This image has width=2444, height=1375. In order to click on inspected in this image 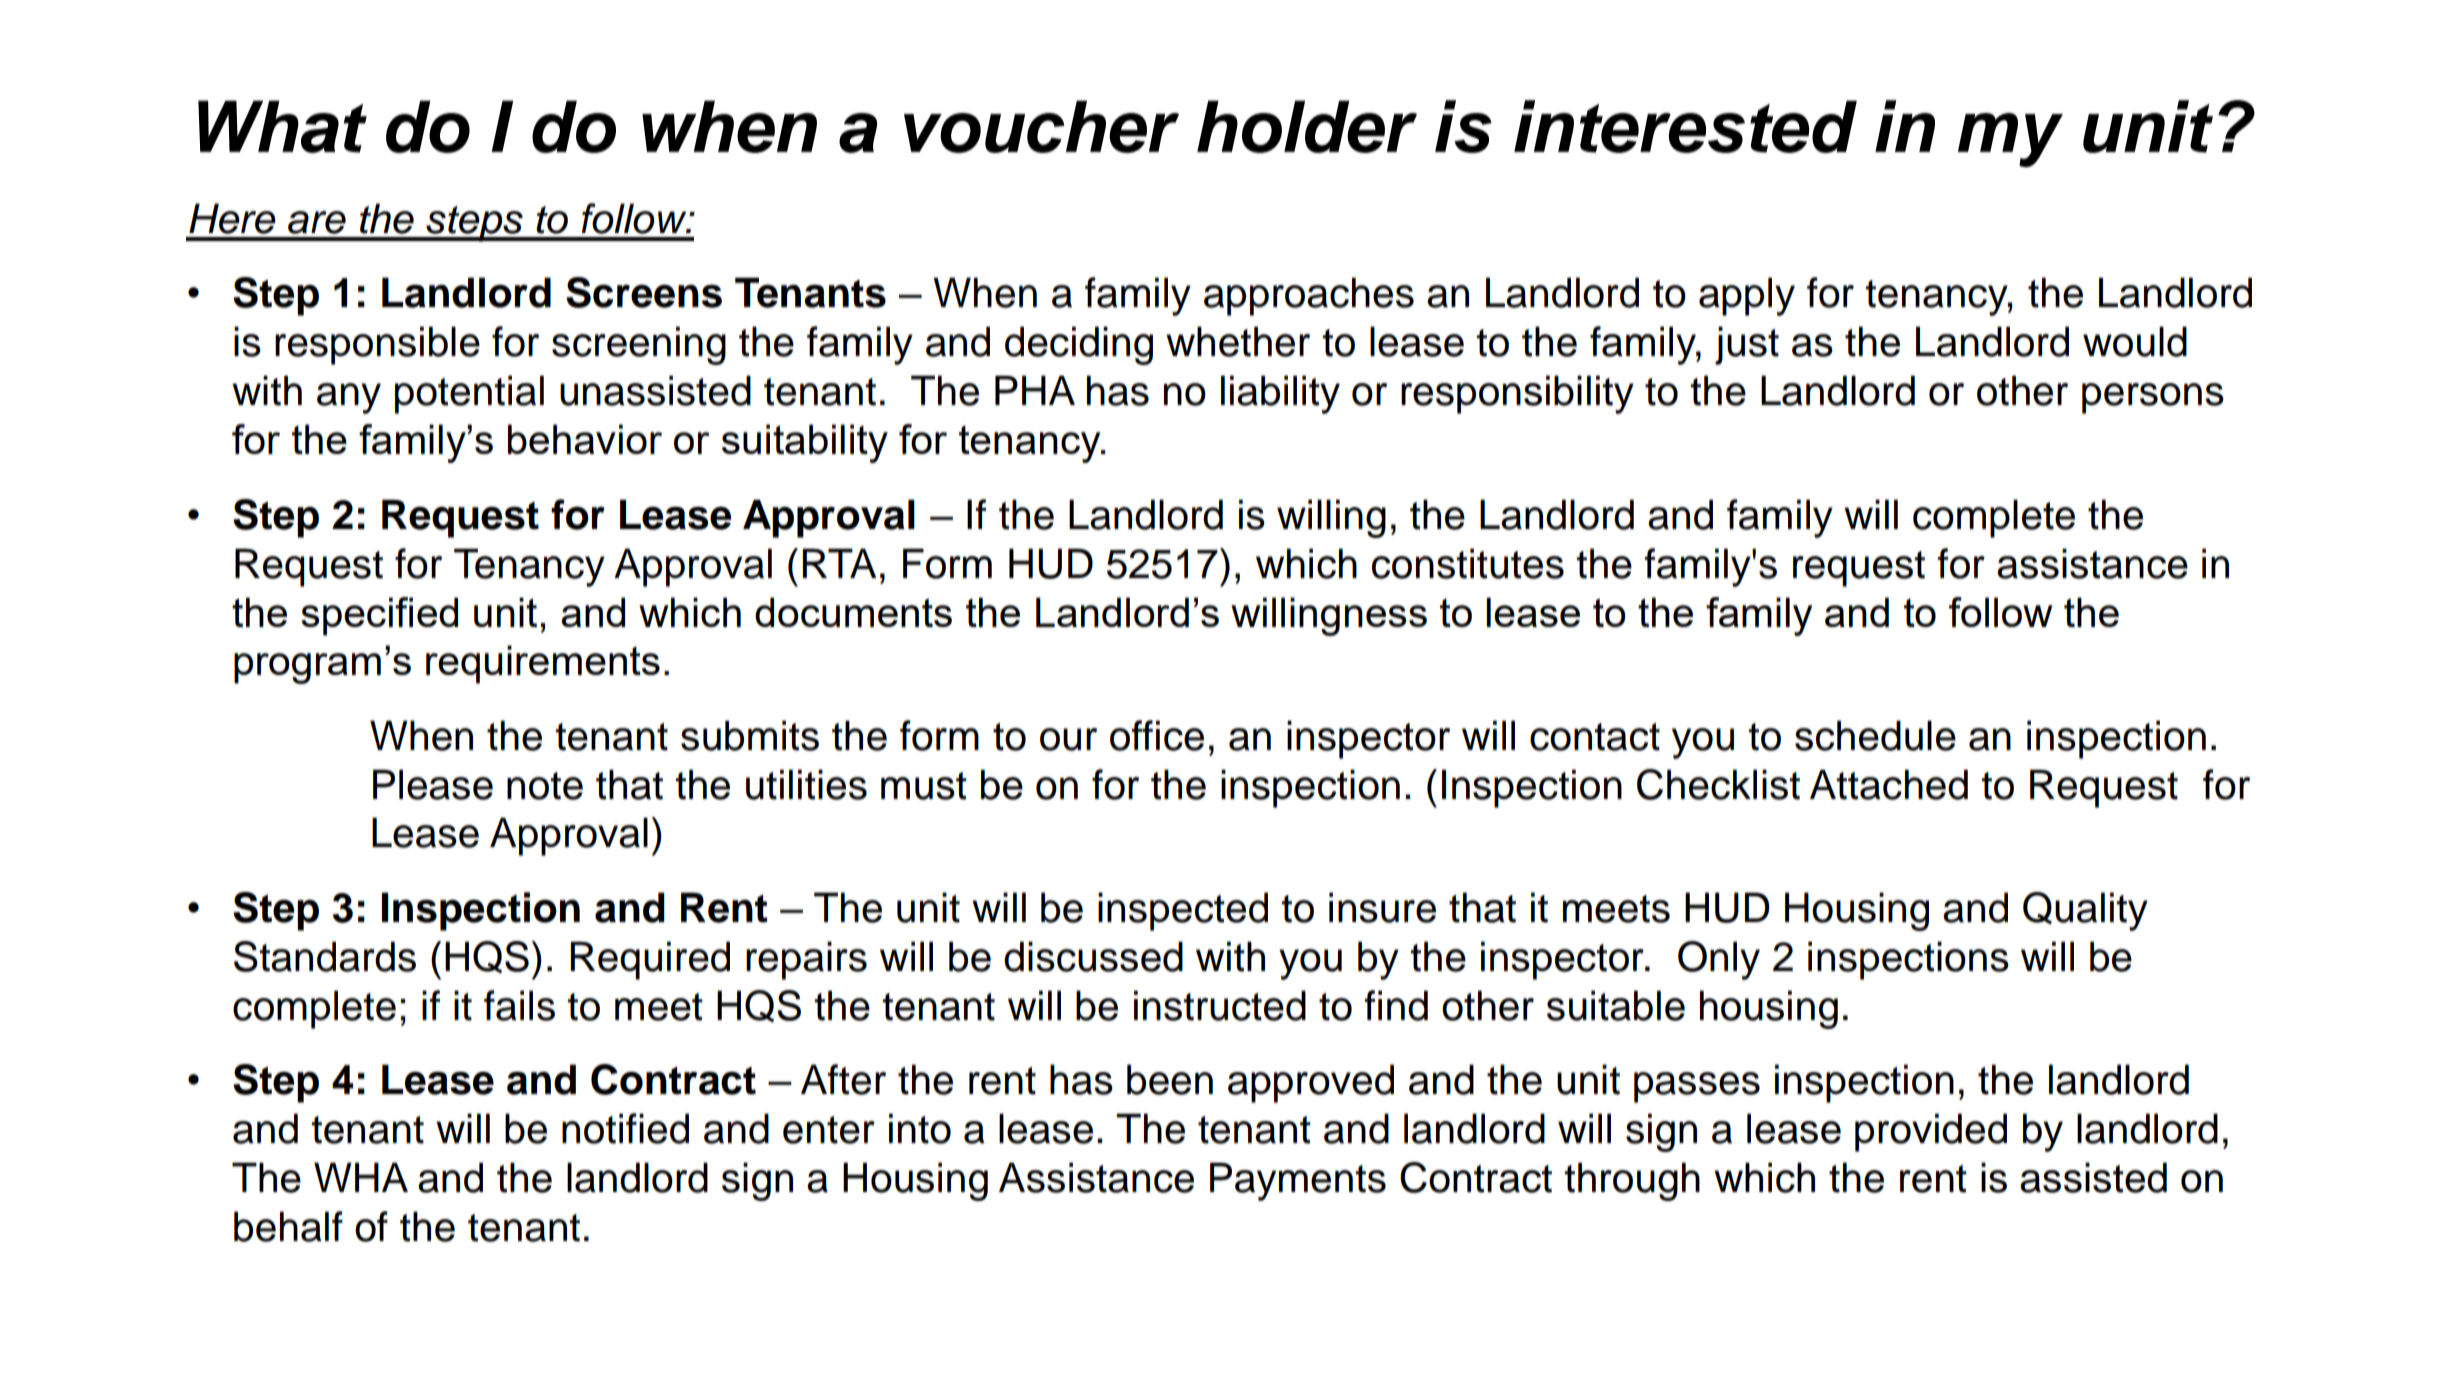, I will do `click(1183, 911)`.
